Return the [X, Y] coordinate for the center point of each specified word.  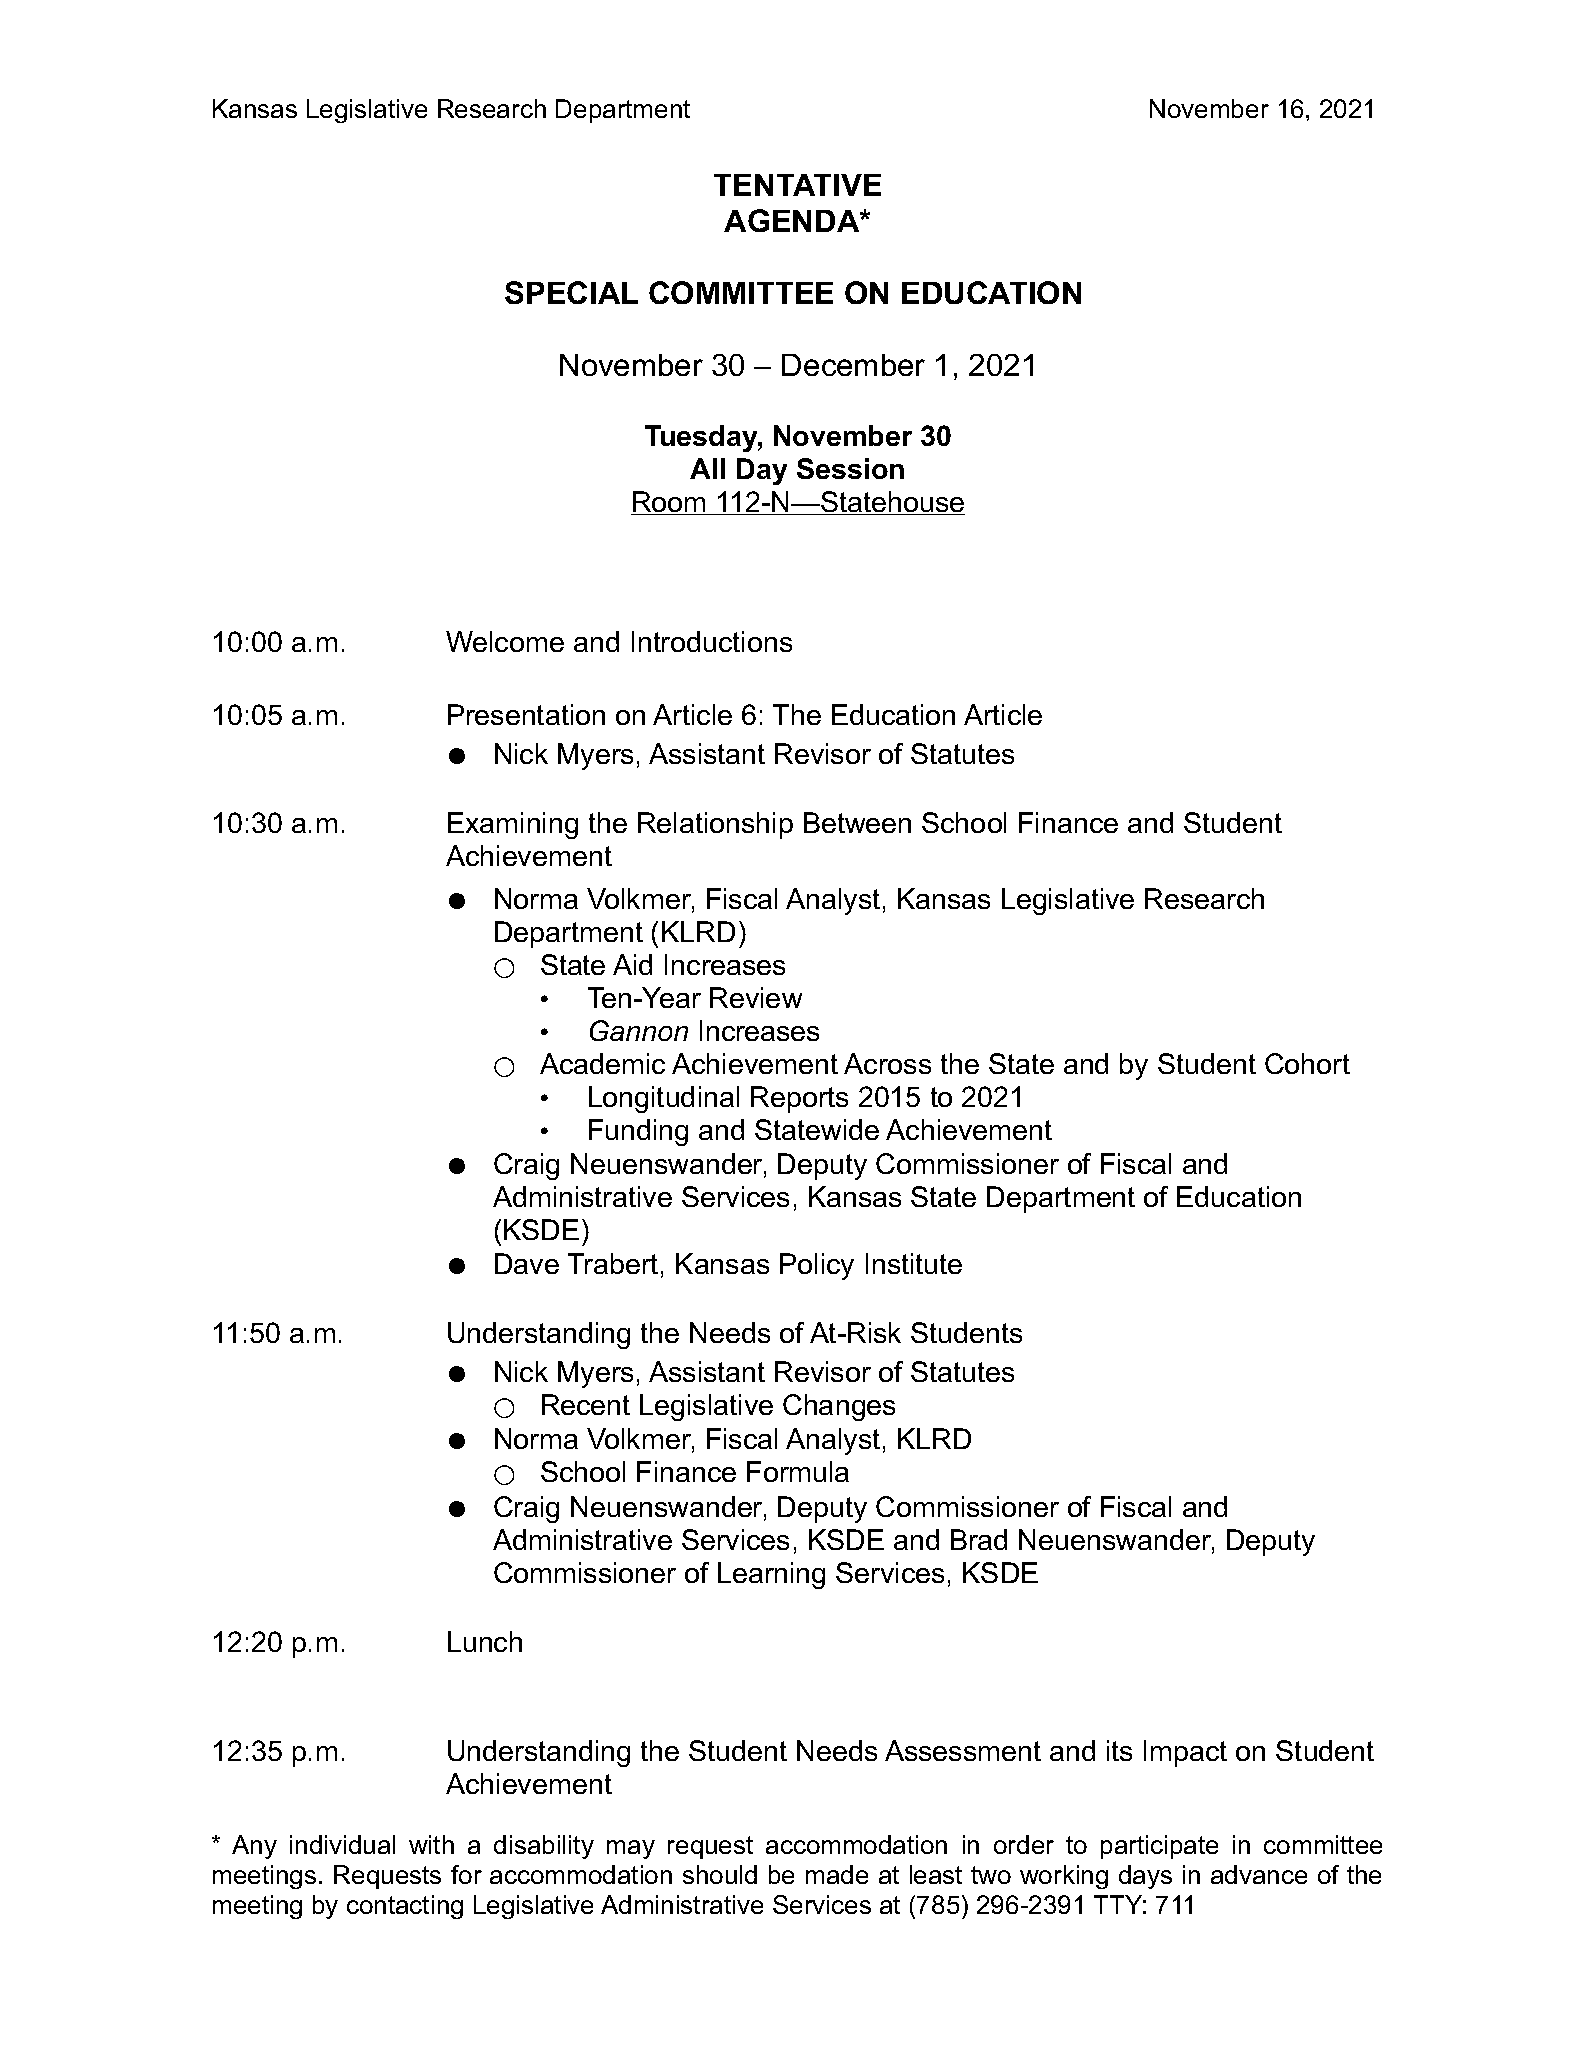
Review [756, 997]
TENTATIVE [797, 185]
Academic [602, 1063]
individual [342, 1844]
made [837, 1874]
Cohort [1307, 1063]
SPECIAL [571, 292]
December [853, 365]
